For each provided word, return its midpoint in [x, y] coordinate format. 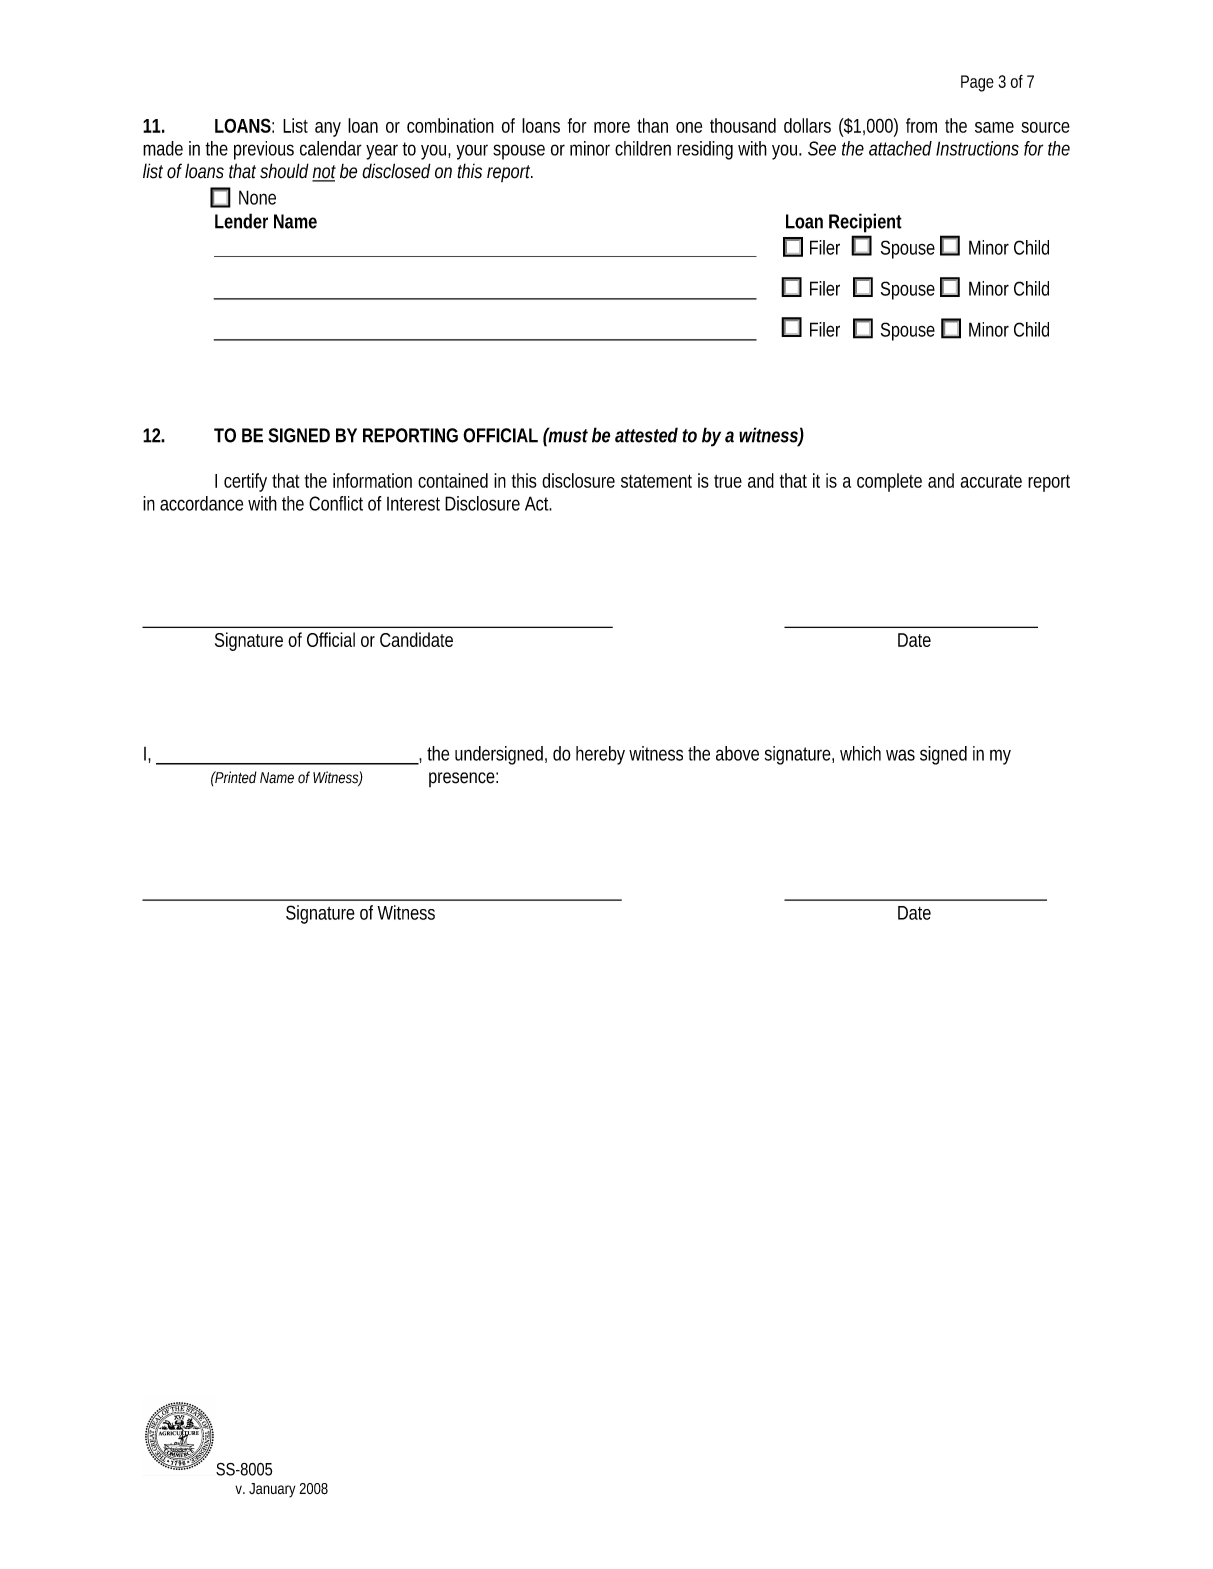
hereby [600, 755]
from [921, 125]
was [900, 755]
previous [264, 150]
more [612, 127]
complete [889, 482]
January [272, 1490]
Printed [235, 777]
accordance [201, 503]
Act [538, 503]
